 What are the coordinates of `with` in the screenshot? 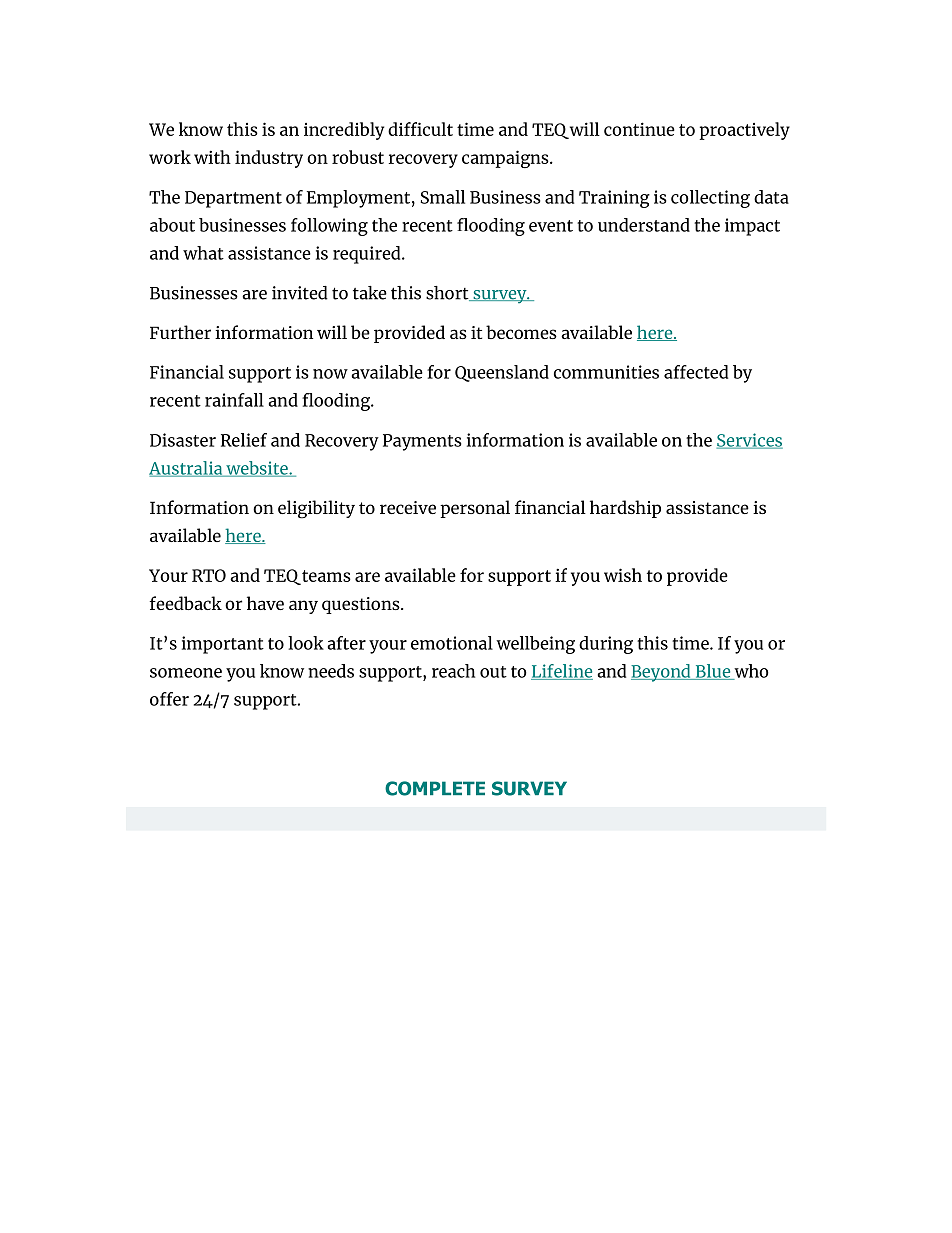 It's located at (212, 157).
